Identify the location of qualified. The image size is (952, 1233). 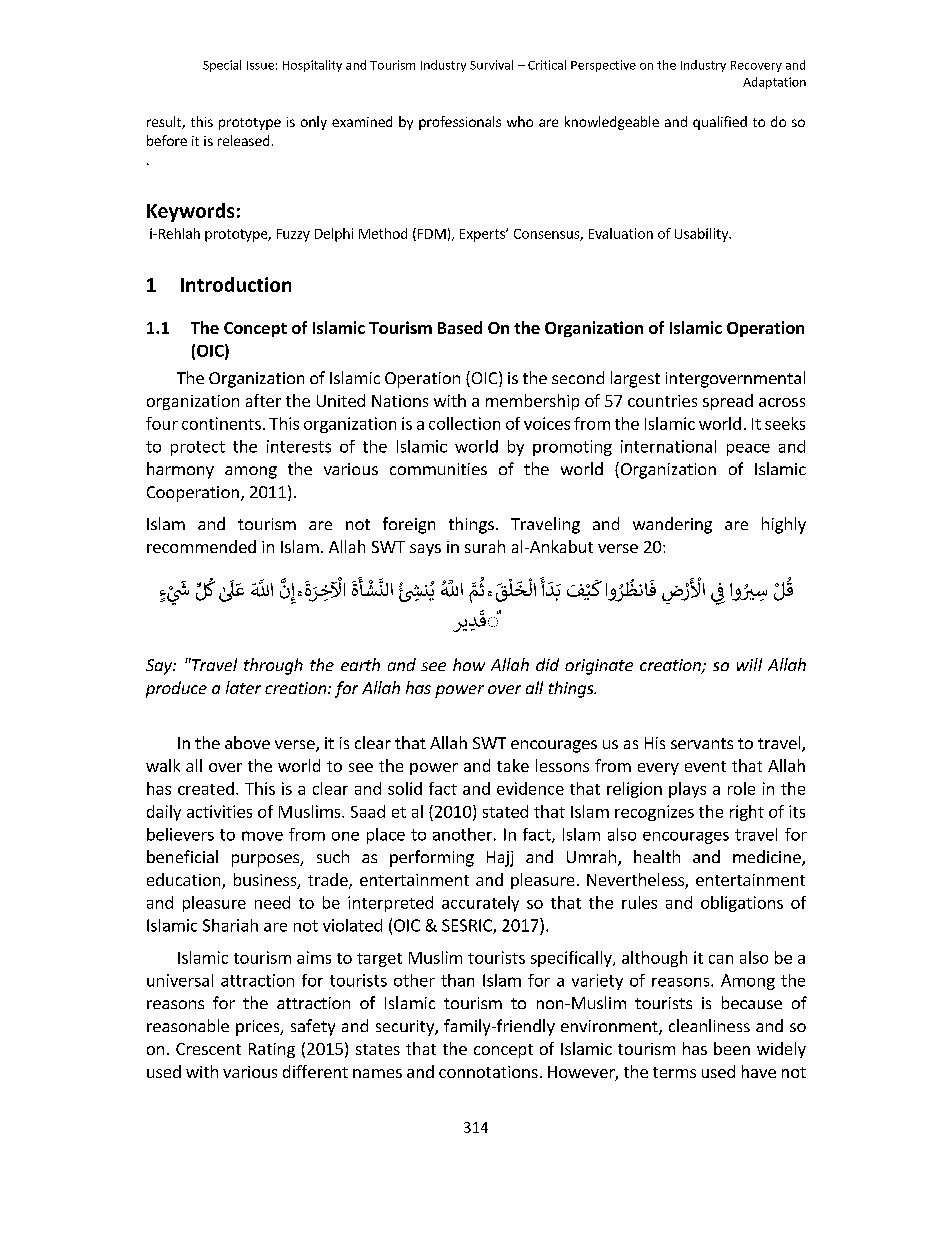
(720, 123).
